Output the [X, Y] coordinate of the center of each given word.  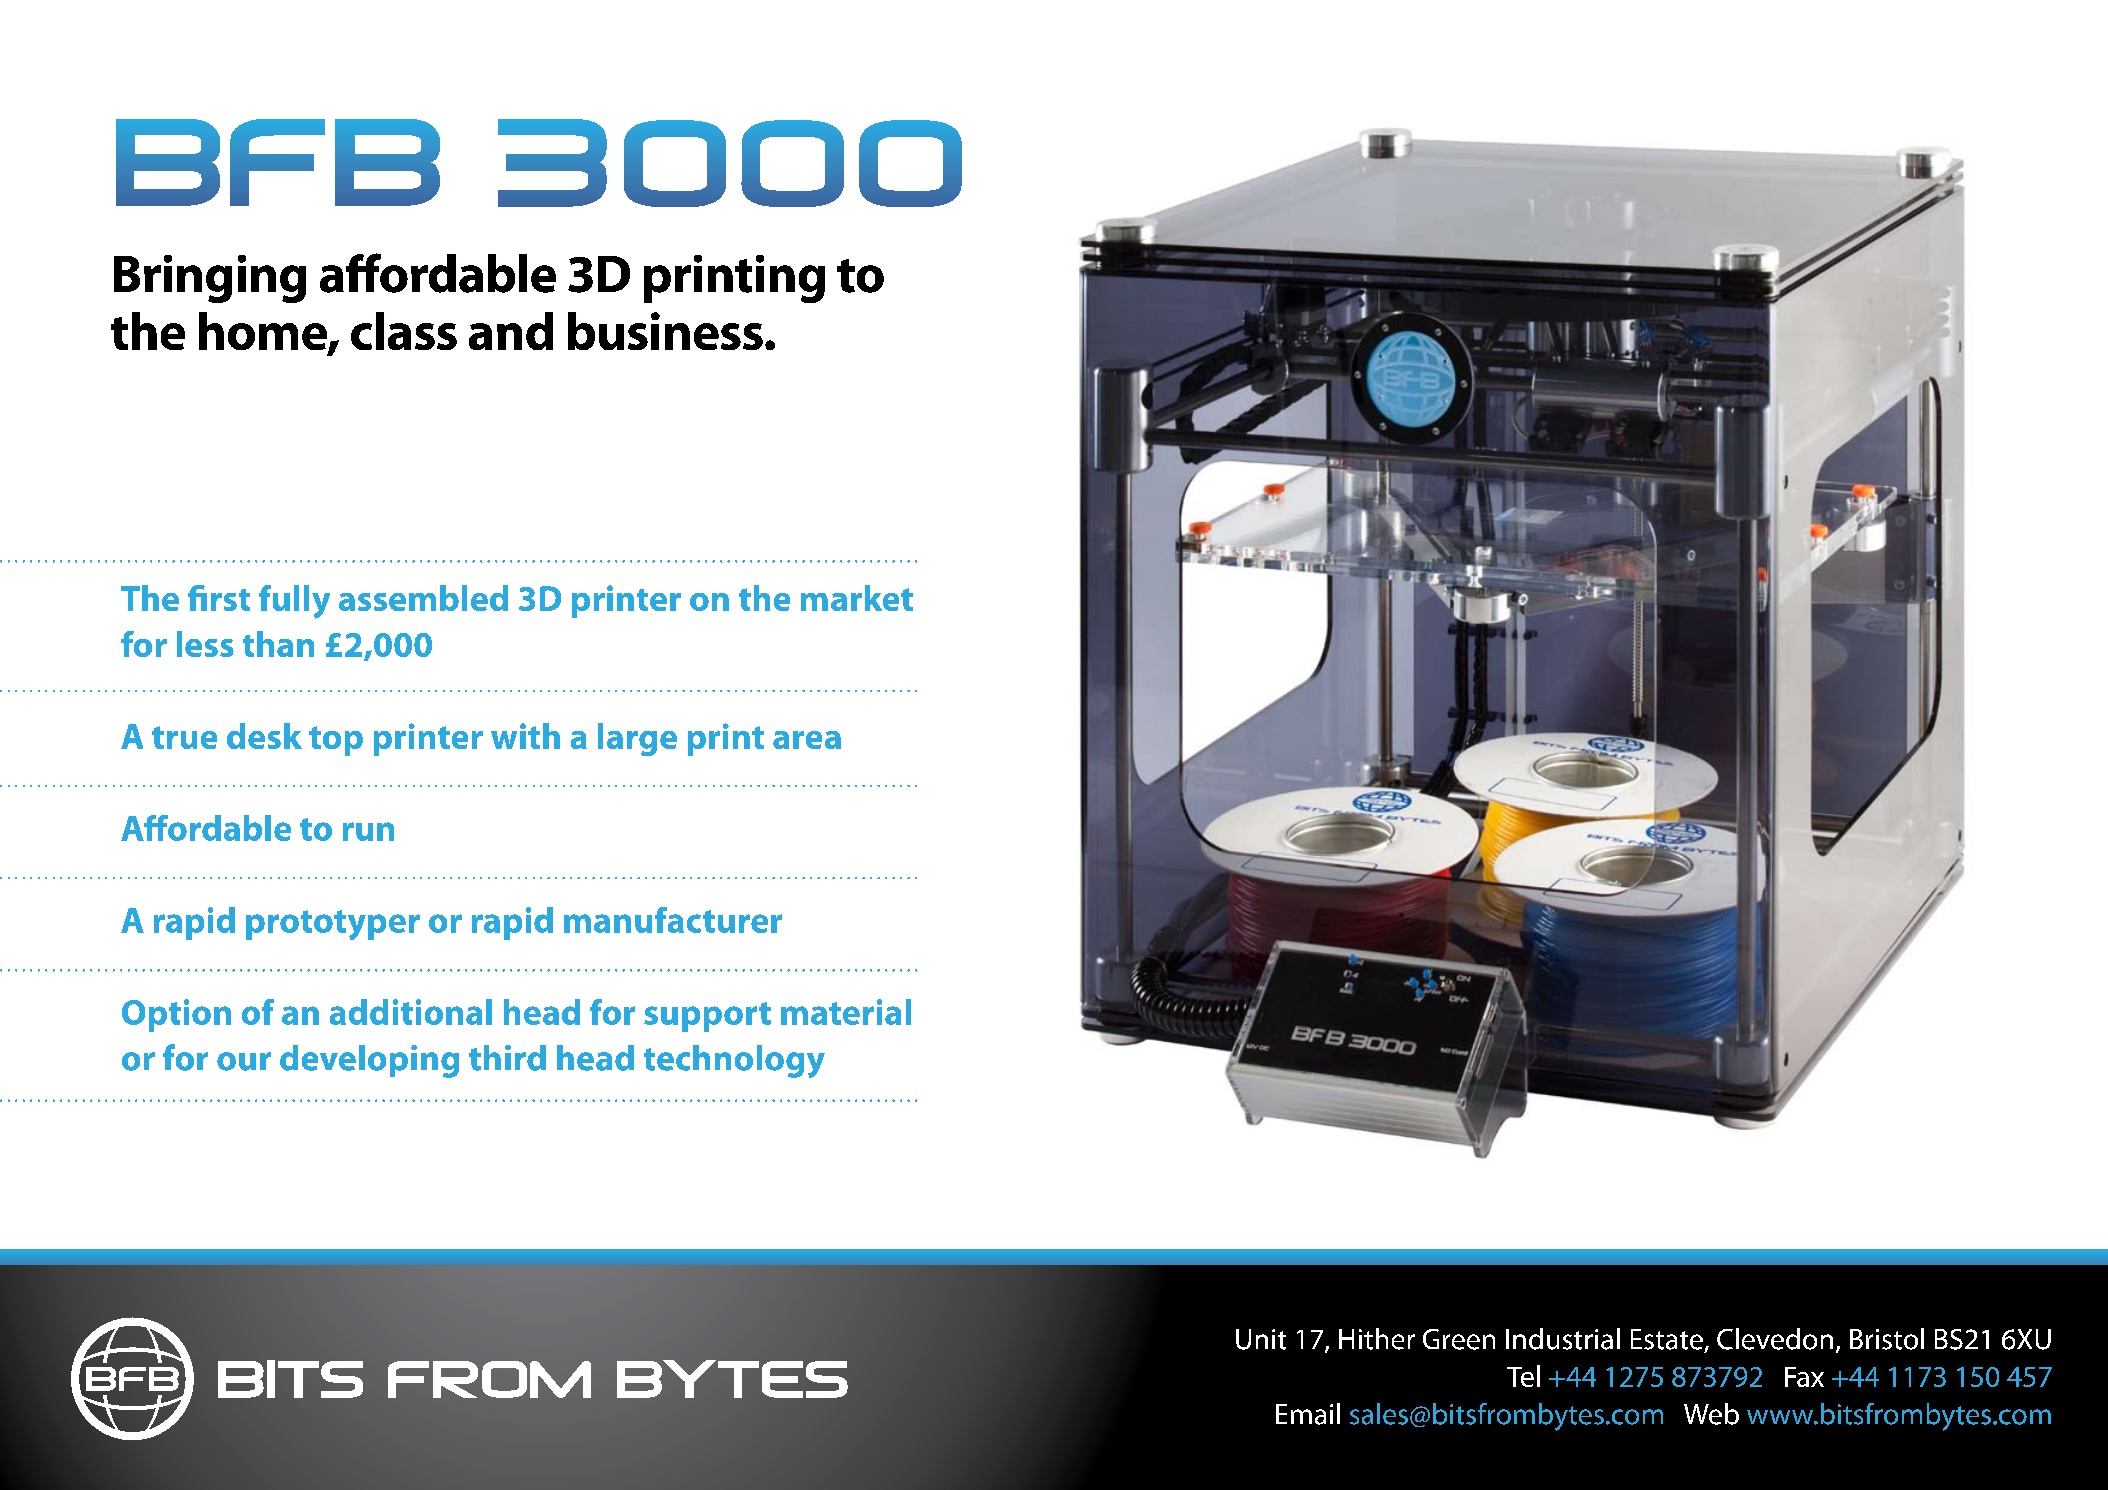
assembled [423, 598]
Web [1711, 1414]
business [665, 331]
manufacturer [673, 920]
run [368, 831]
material [846, 1012]
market [857, 598]
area [807, 740]
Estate [1667, 1339]
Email [1308, 1414]
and [511, 331]
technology [734, 1061]
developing [369, 1061]
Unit [1261, 1339]
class [404, 331]
